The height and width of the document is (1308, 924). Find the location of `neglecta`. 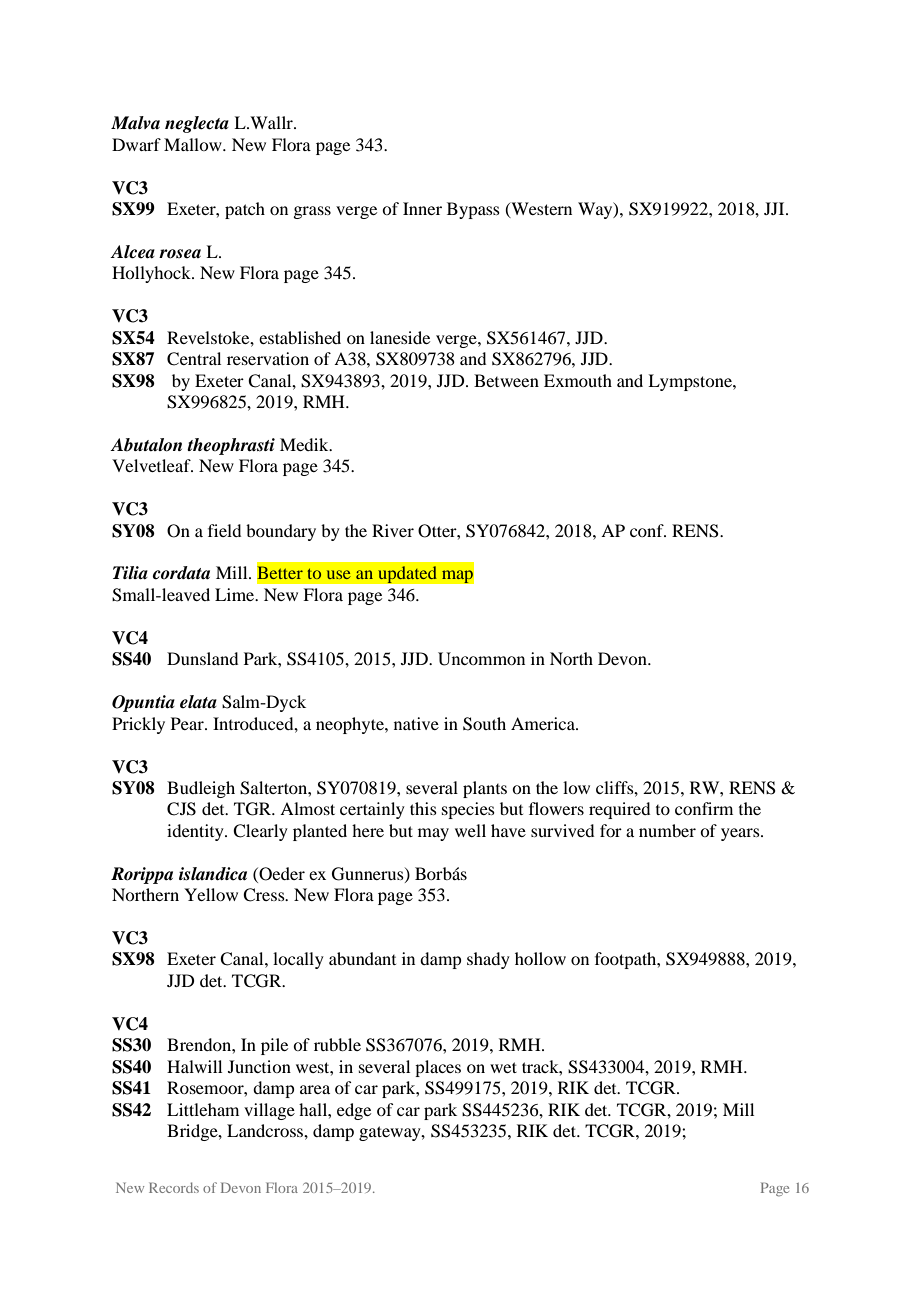

neglecta is located at coordinates (197, 124).
